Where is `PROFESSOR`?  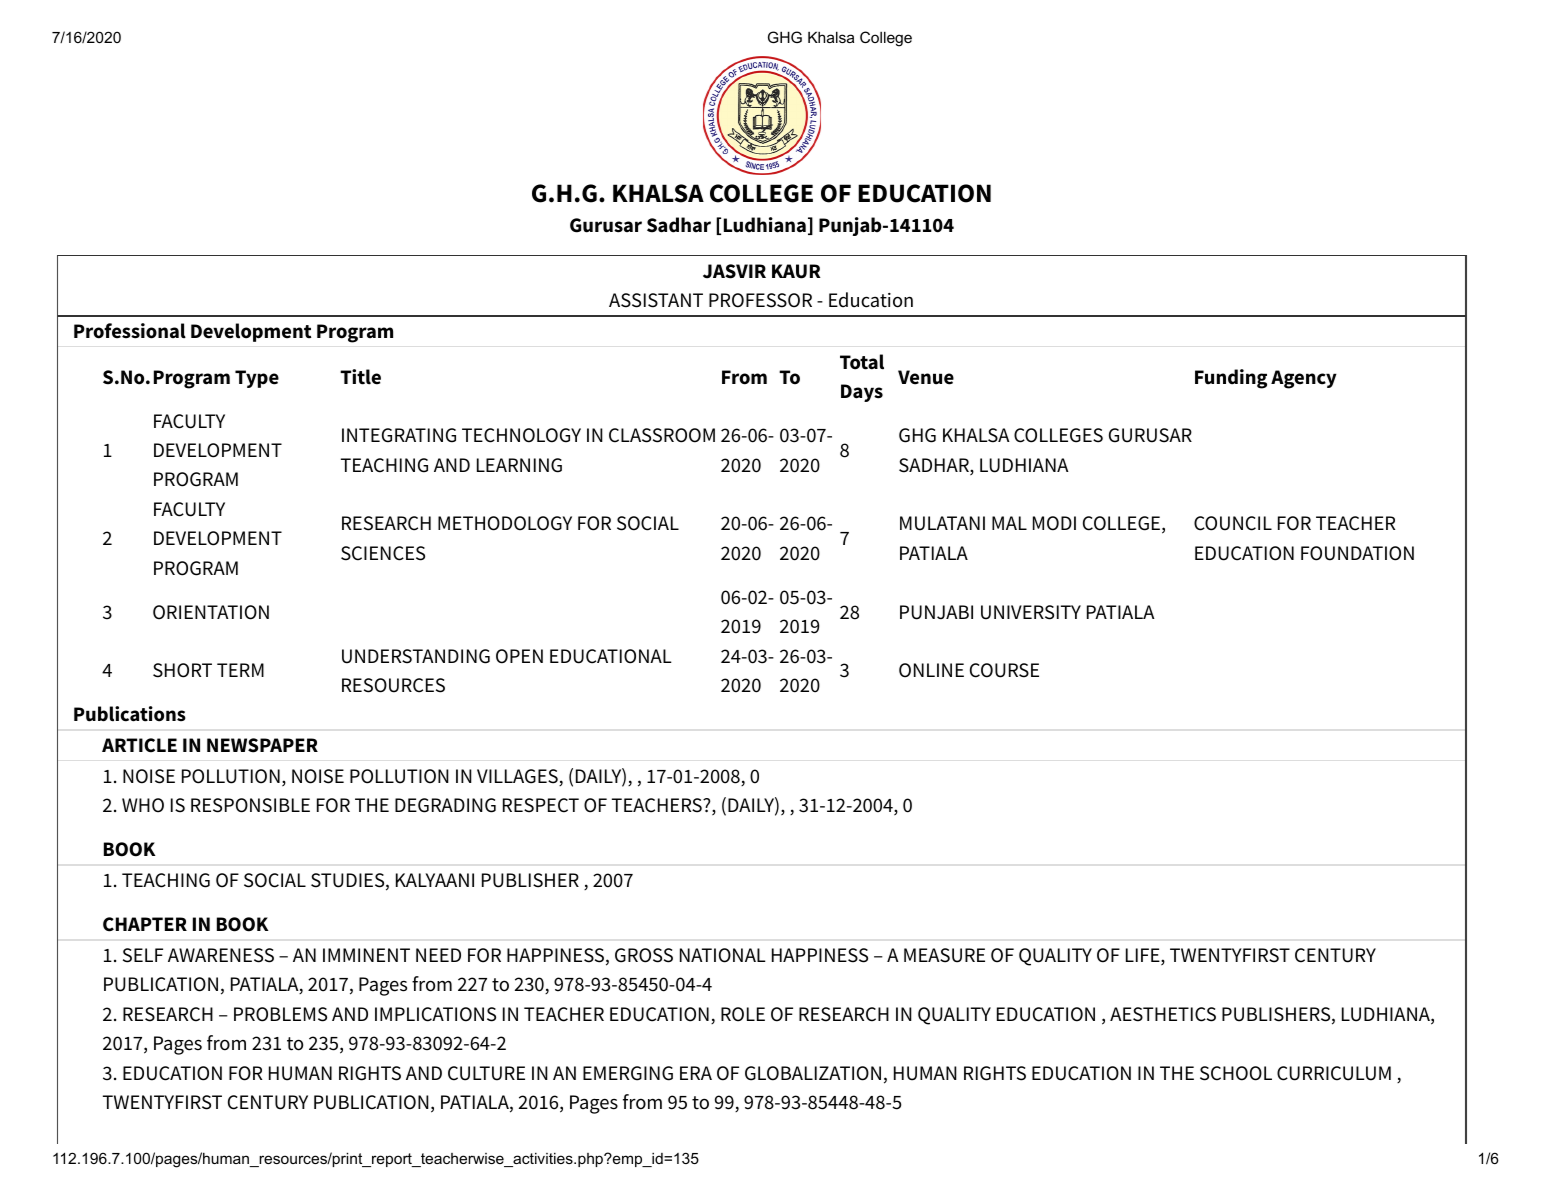
PROFESSOR is located at coordinates (760, 300).
